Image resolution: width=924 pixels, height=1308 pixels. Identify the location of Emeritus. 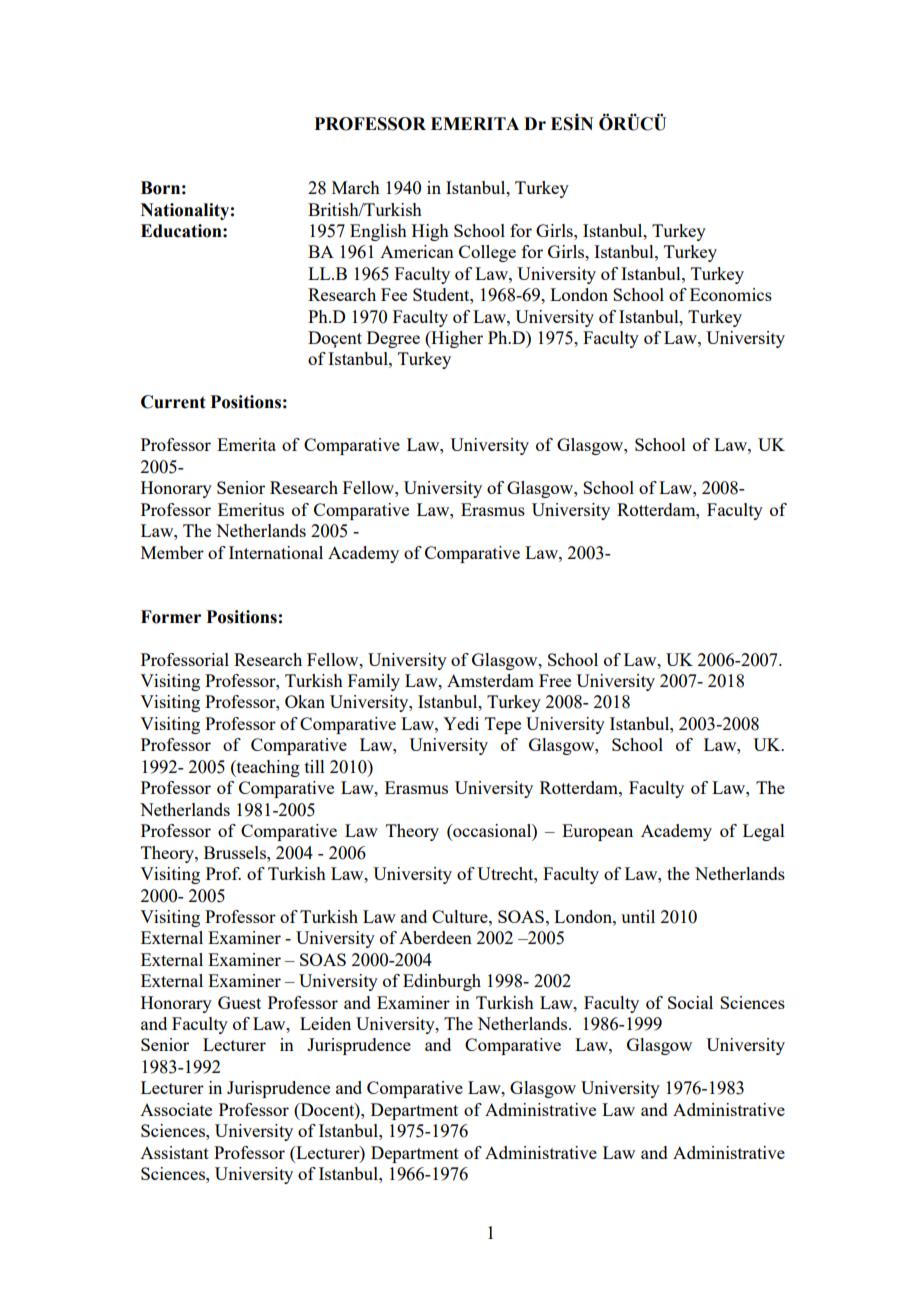
(251, 509).
